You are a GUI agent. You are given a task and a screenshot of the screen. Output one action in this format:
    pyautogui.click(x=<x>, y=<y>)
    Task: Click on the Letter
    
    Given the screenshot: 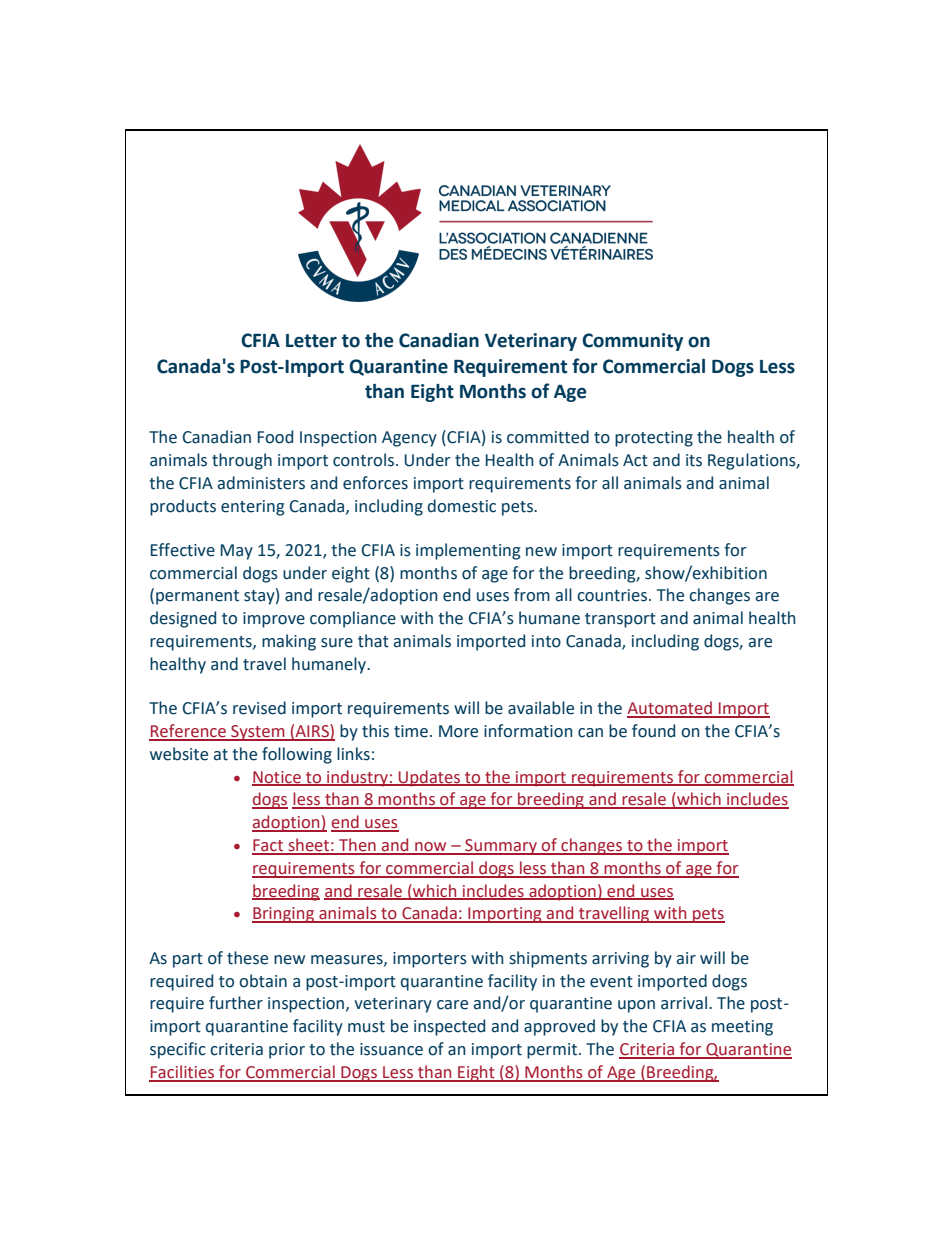 What is the action you would take?
    pyautogui.click(x=311, y=341)
